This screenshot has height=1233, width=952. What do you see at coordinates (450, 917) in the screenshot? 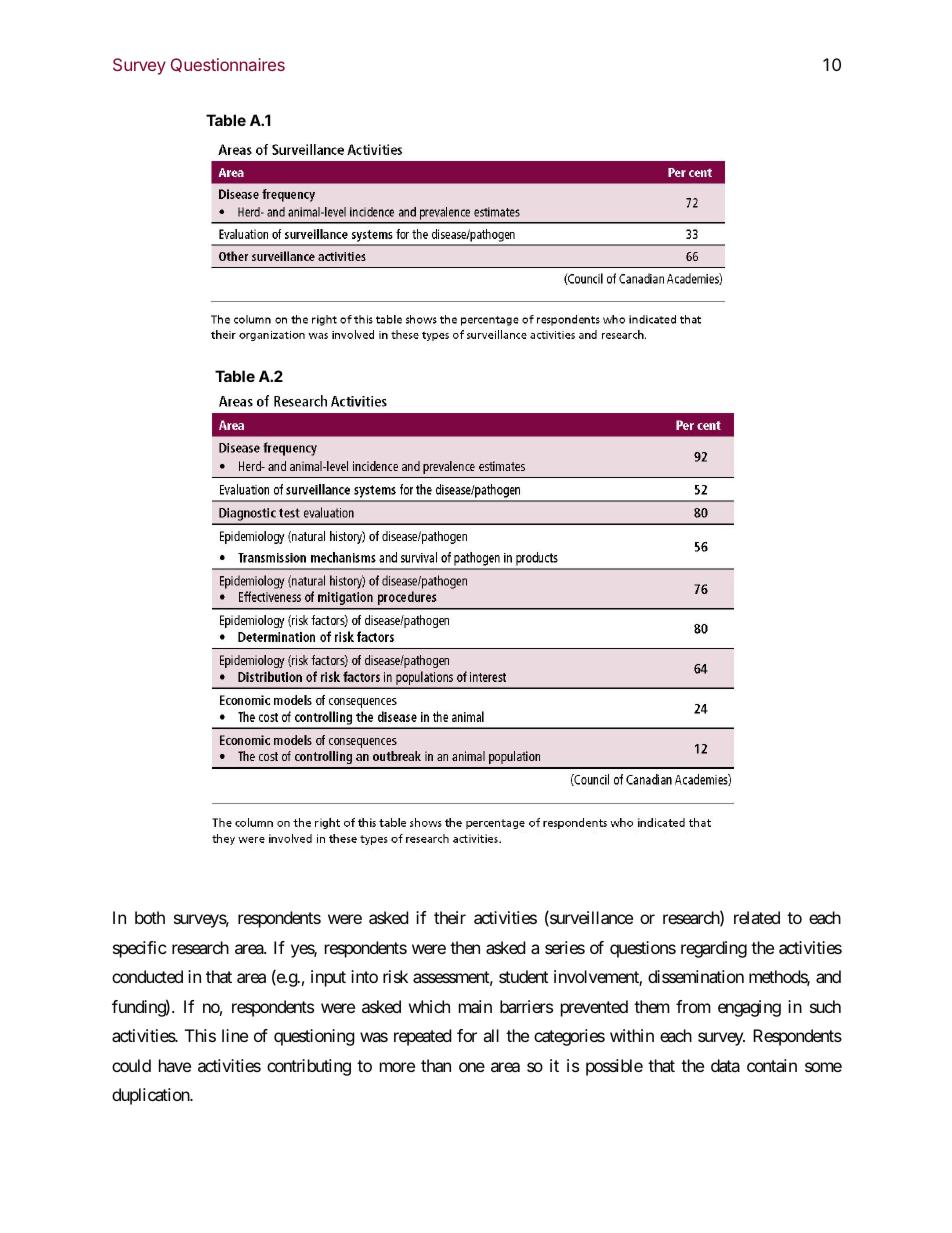
I see `their` at bounding box center [450, 917].
